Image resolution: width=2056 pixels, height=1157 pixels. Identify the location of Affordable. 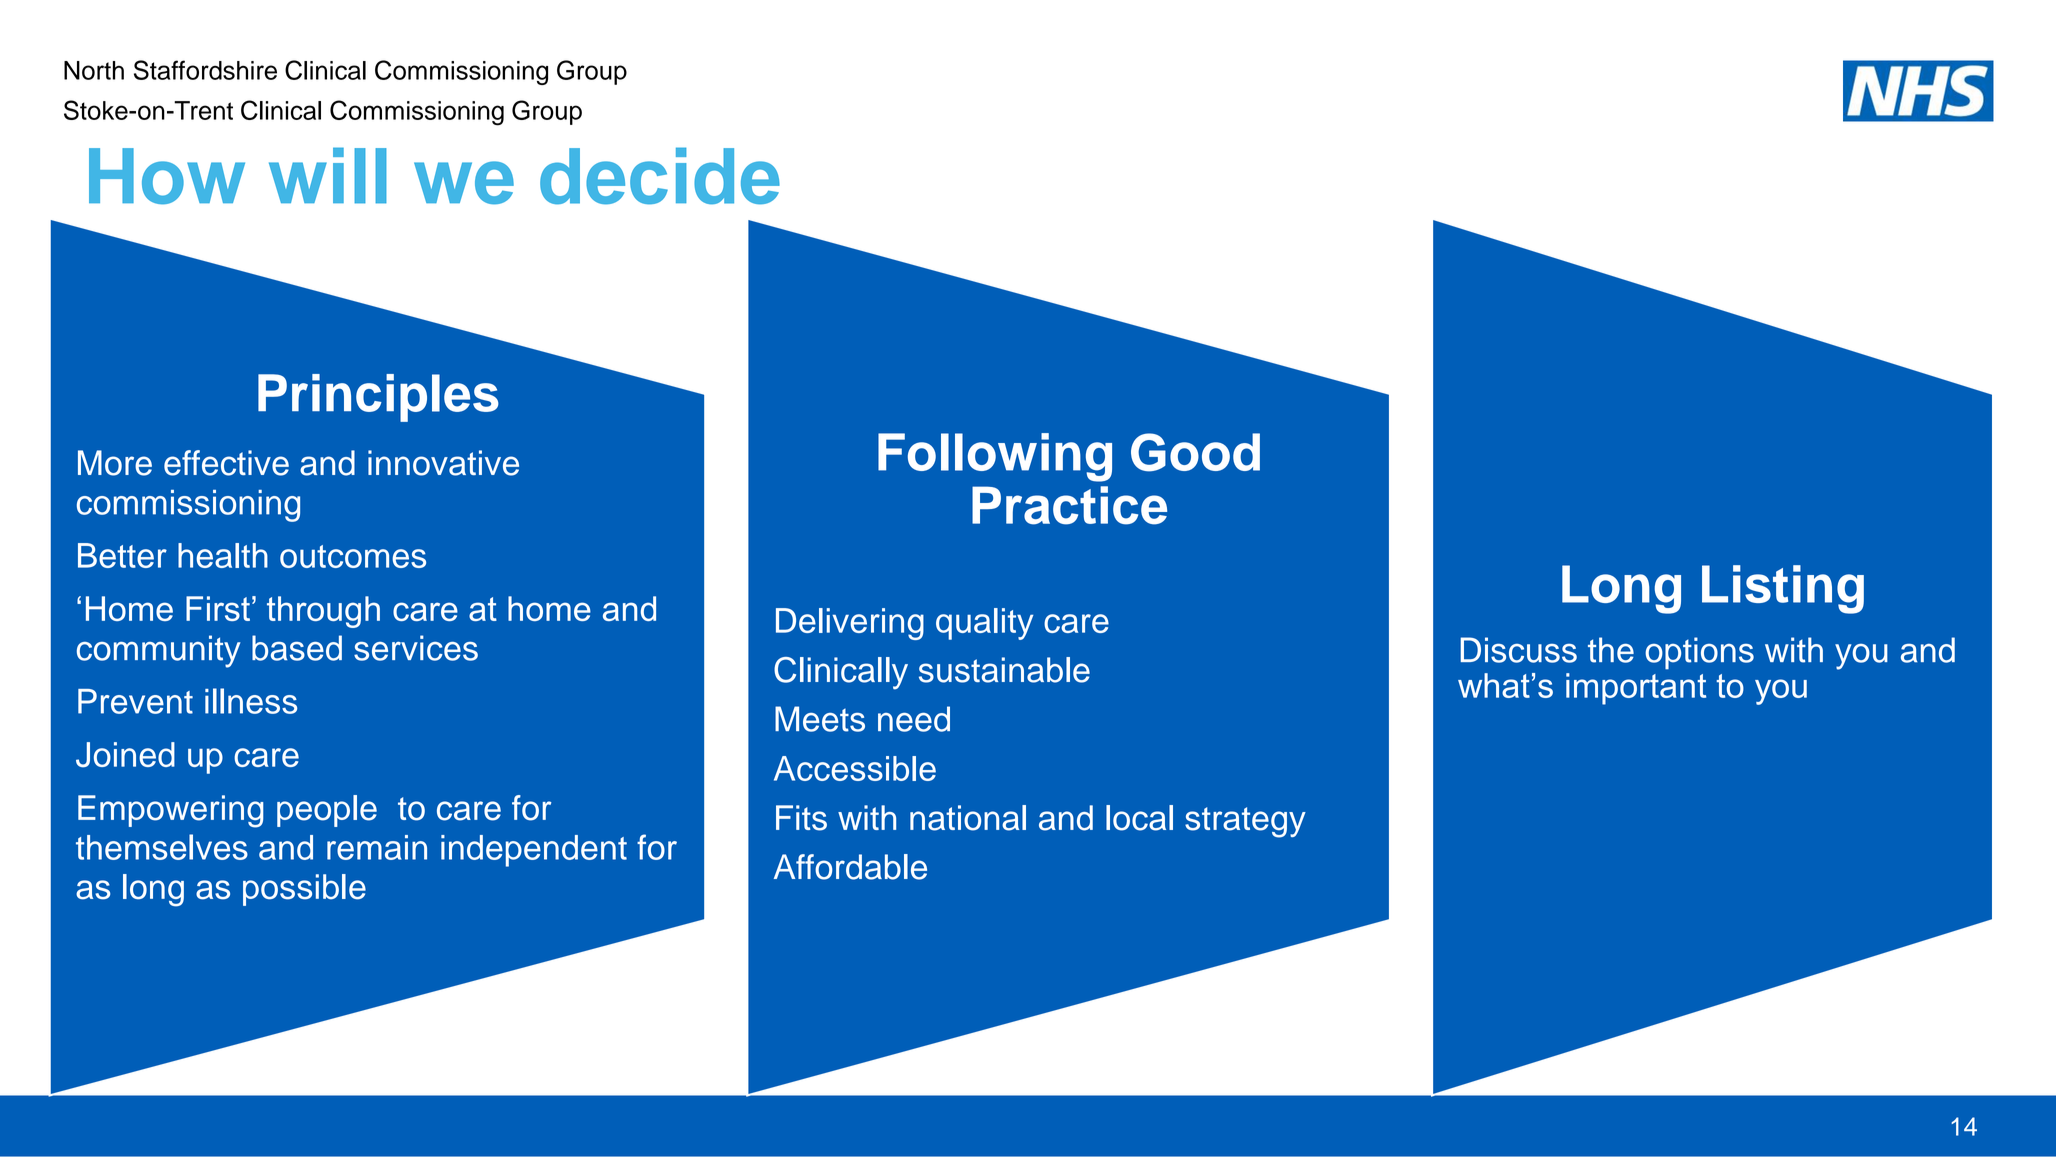
(850, 867).
